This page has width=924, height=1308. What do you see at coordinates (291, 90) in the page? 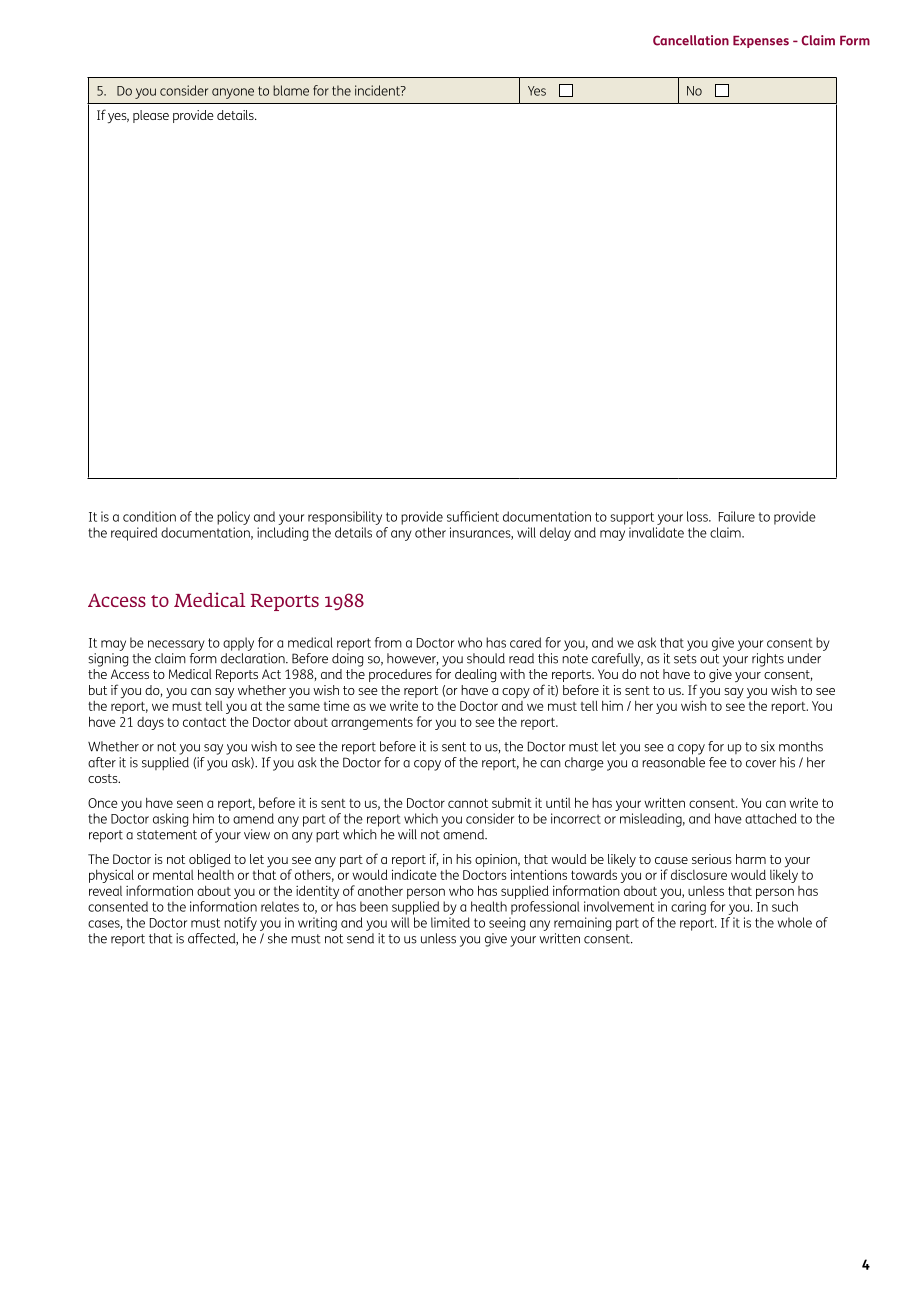
I see `blame` at bounding box center [291, 90].
